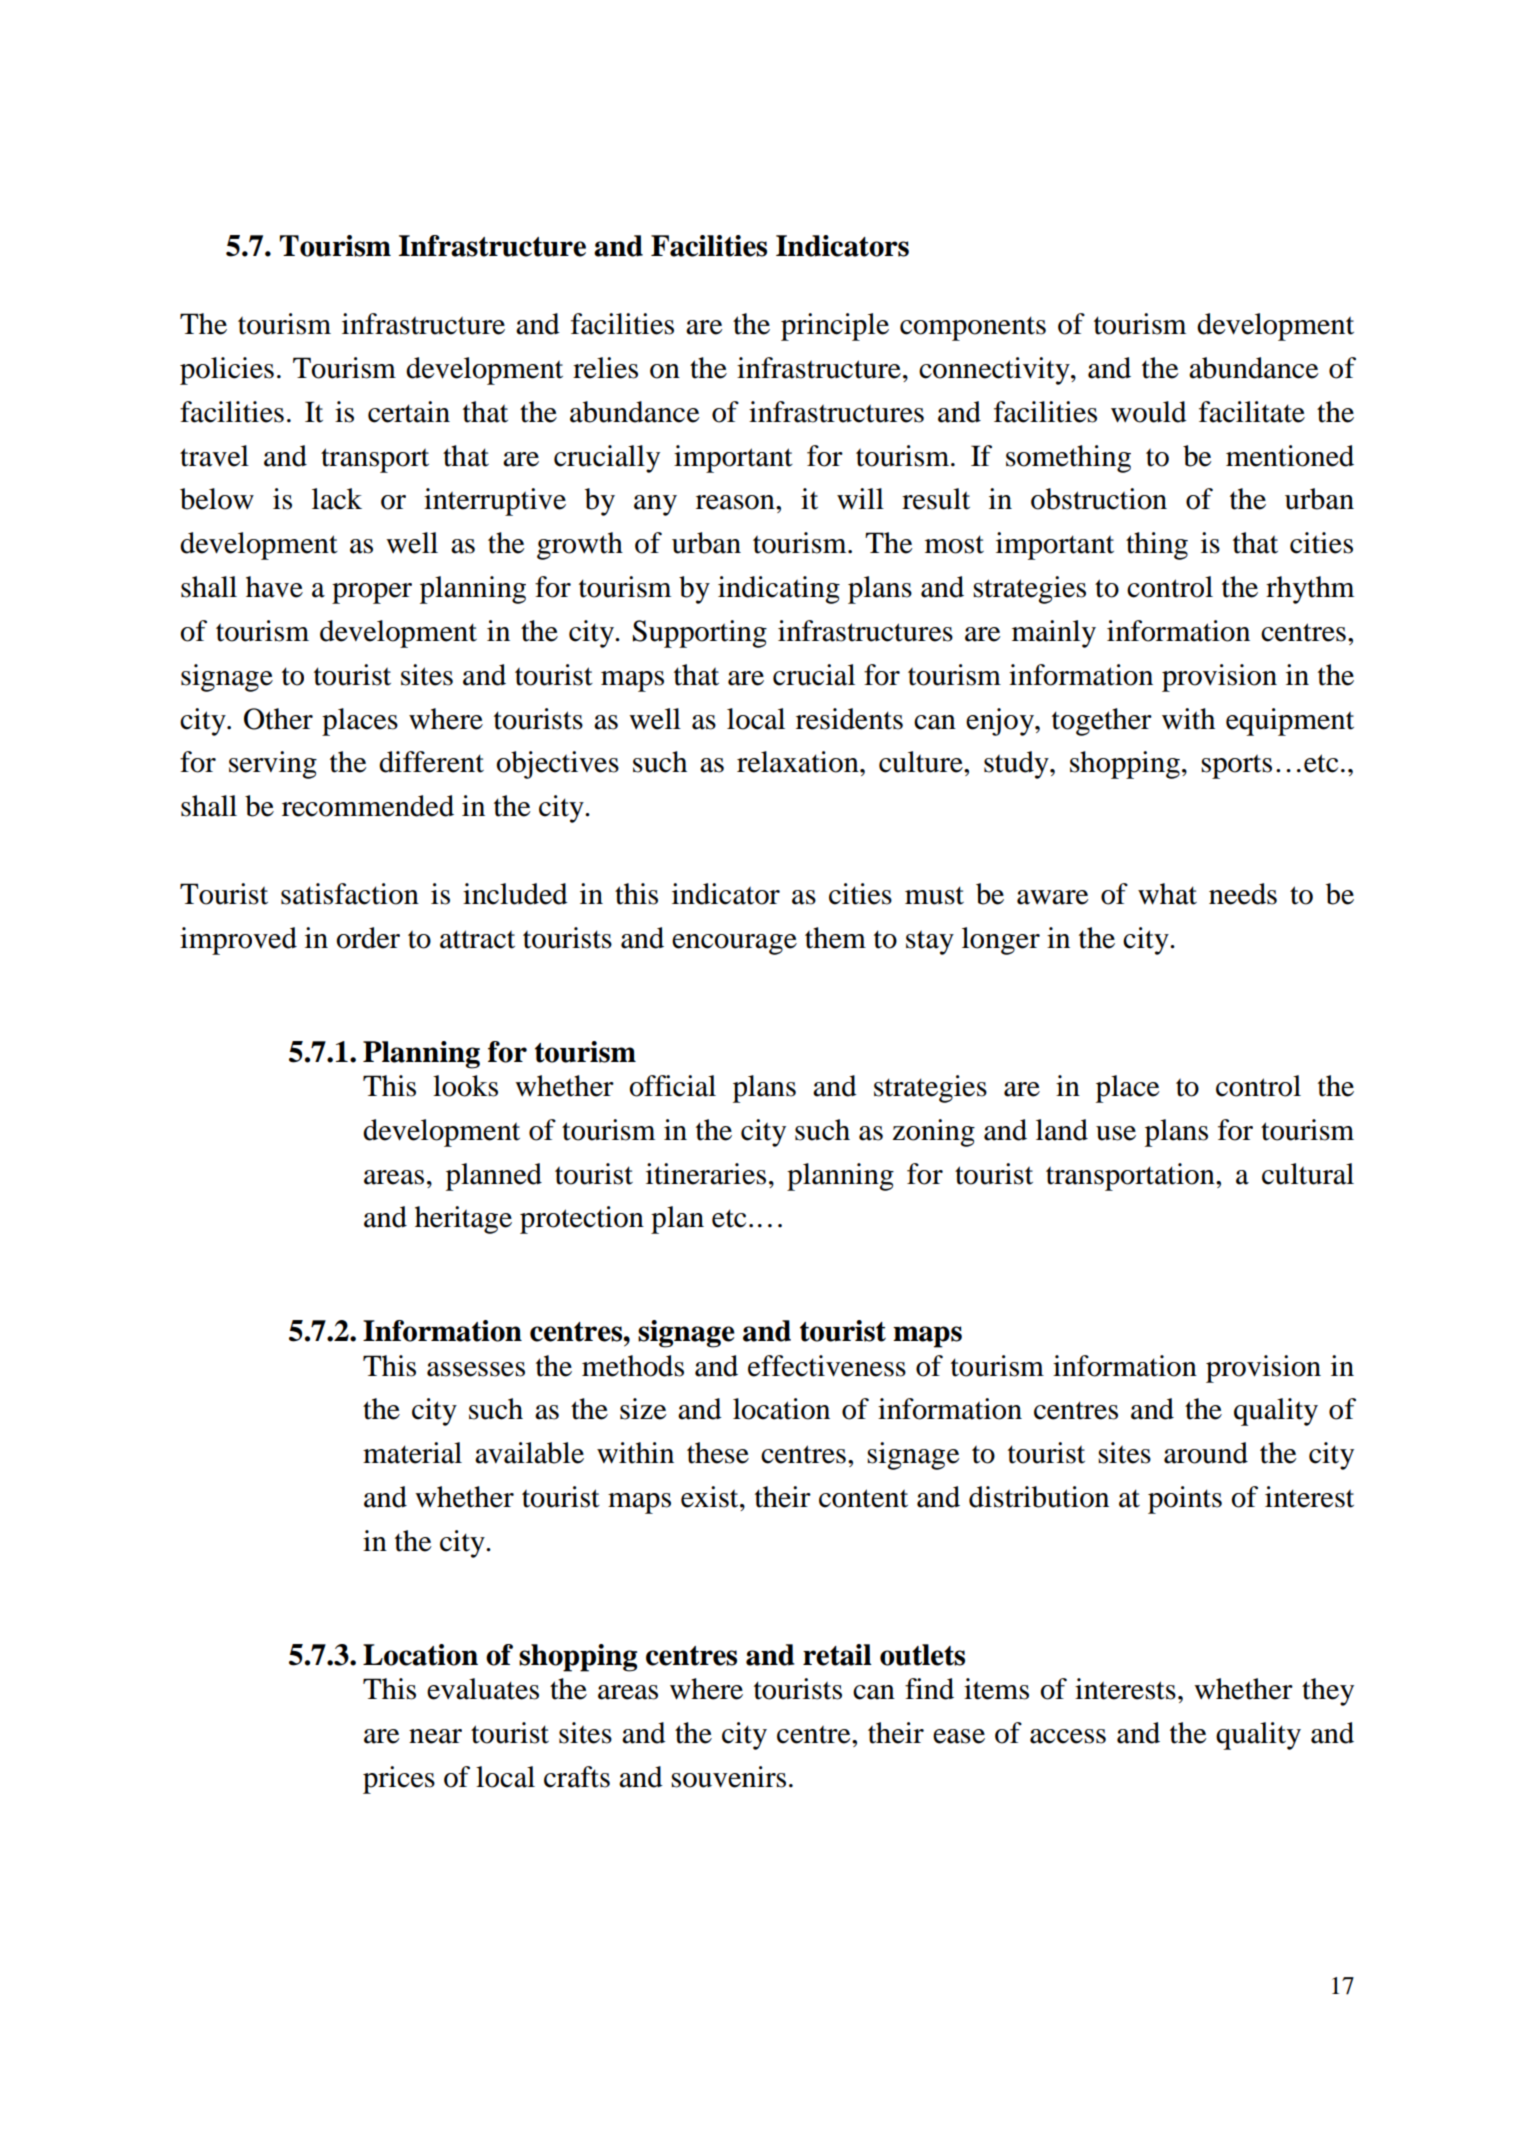 This document has height=2139, width=1513. I want to click on would, so click(1149, 412).
